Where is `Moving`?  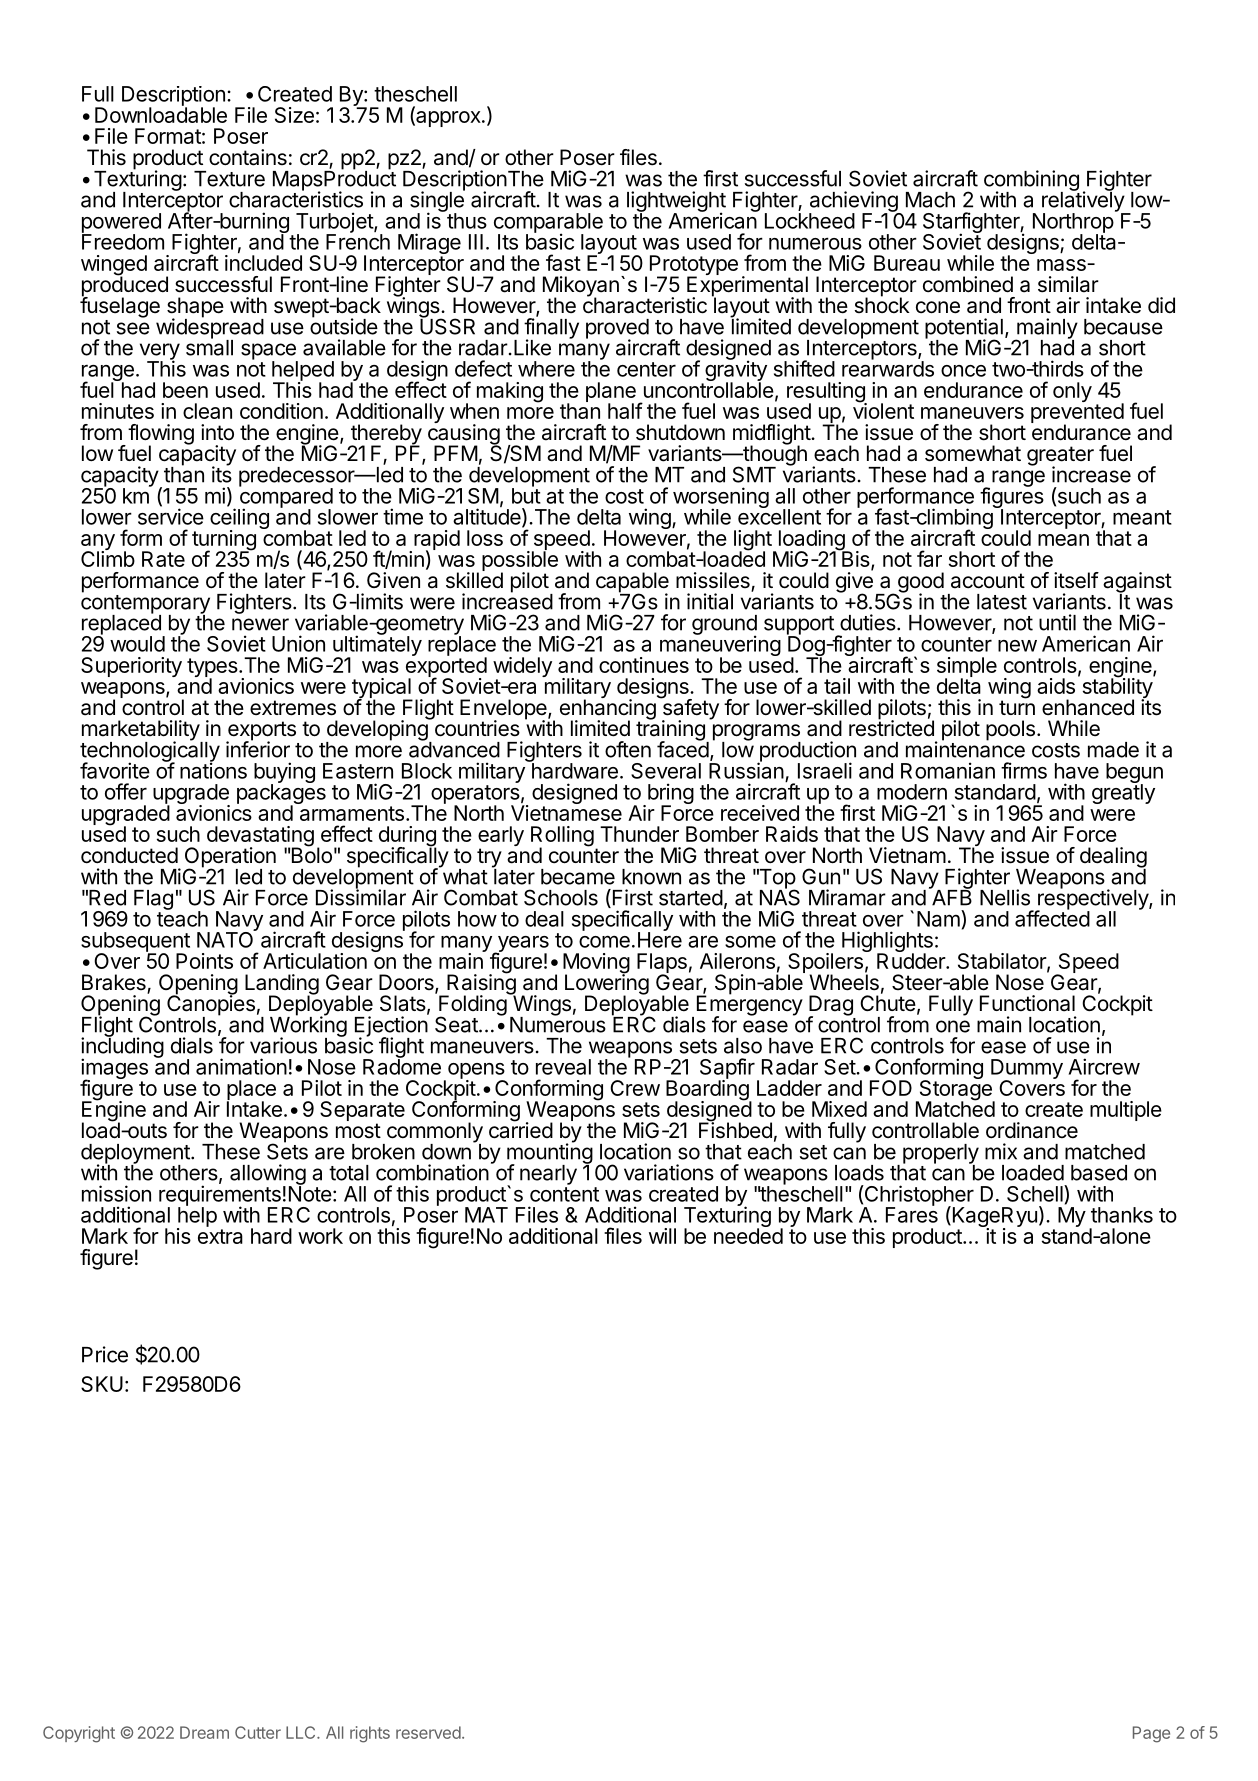
Moving is located at coordinates (596, 964).
